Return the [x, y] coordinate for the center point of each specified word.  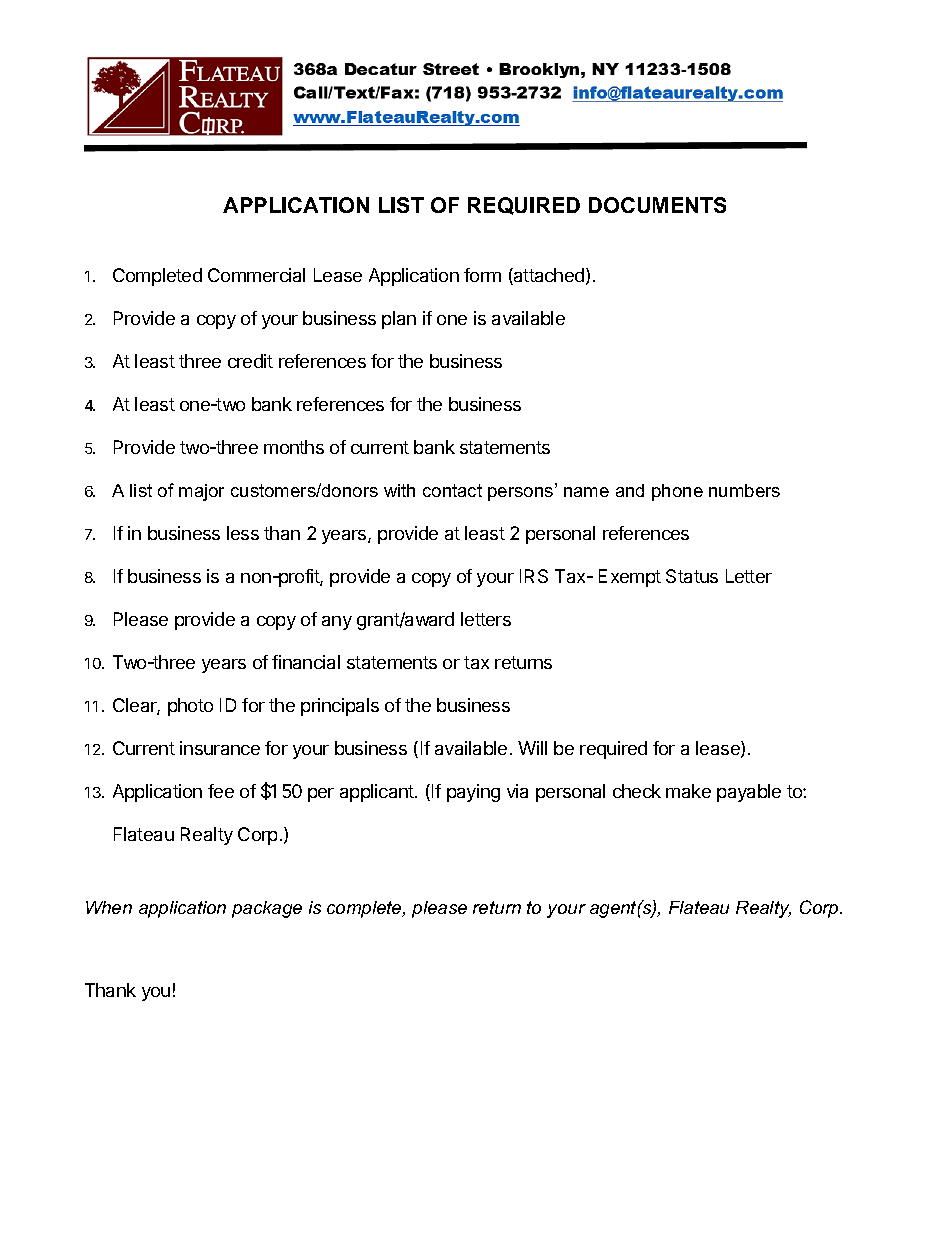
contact [452, 490]
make [688, 791]
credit [250, 361]
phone [677, 492]
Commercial [256, 275]
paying [473, 793]
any [337, 623]
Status [692, 576]
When [109, 907]
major [201, 492]
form [482, 275]
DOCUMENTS [657, 205]
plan [399, 320]
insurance [220, 748]
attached [548, 276]
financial [306, 662]
